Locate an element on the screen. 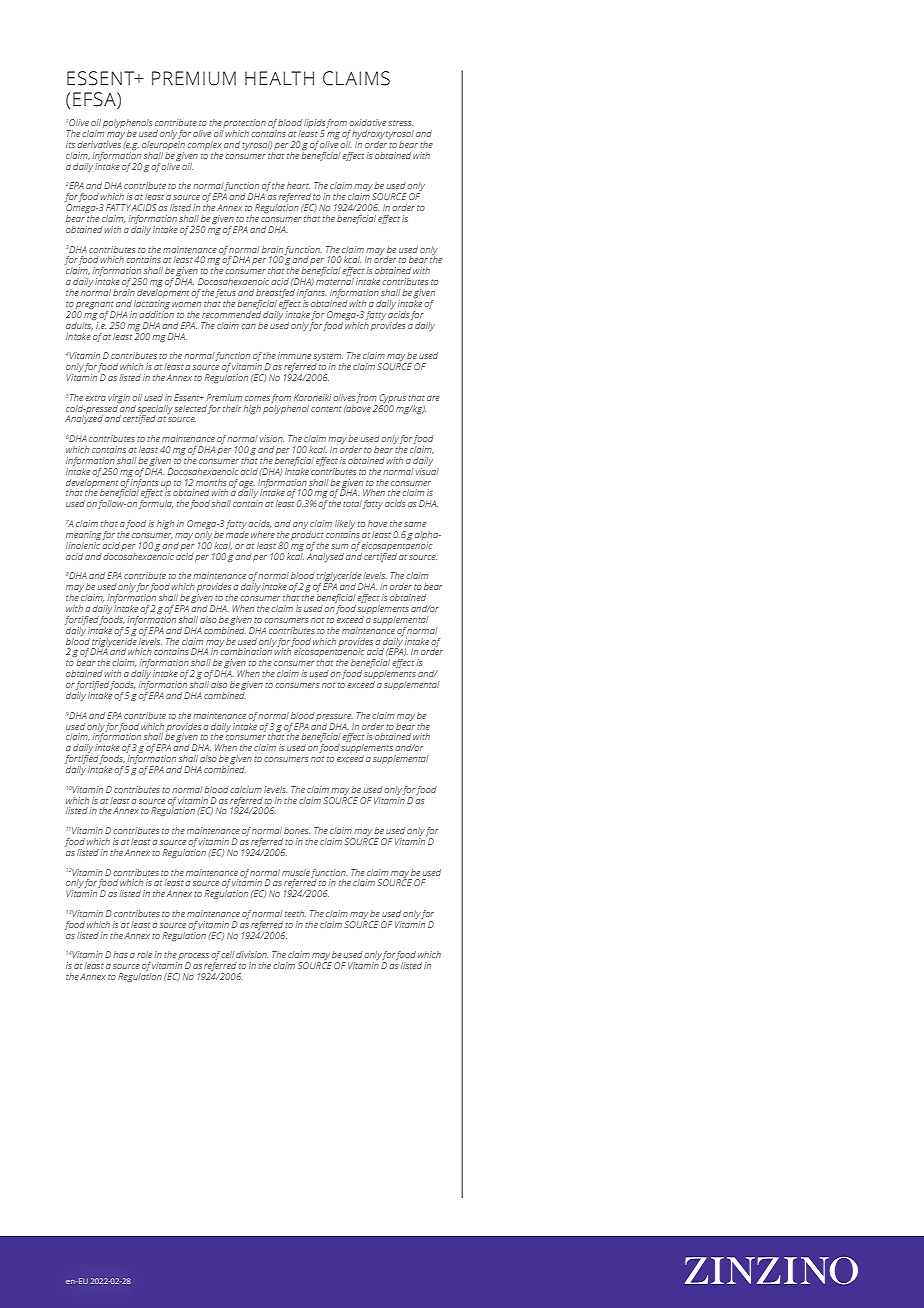 This screenshot has height=1308, width=924. maternal is located at coordinates (335, 281).
